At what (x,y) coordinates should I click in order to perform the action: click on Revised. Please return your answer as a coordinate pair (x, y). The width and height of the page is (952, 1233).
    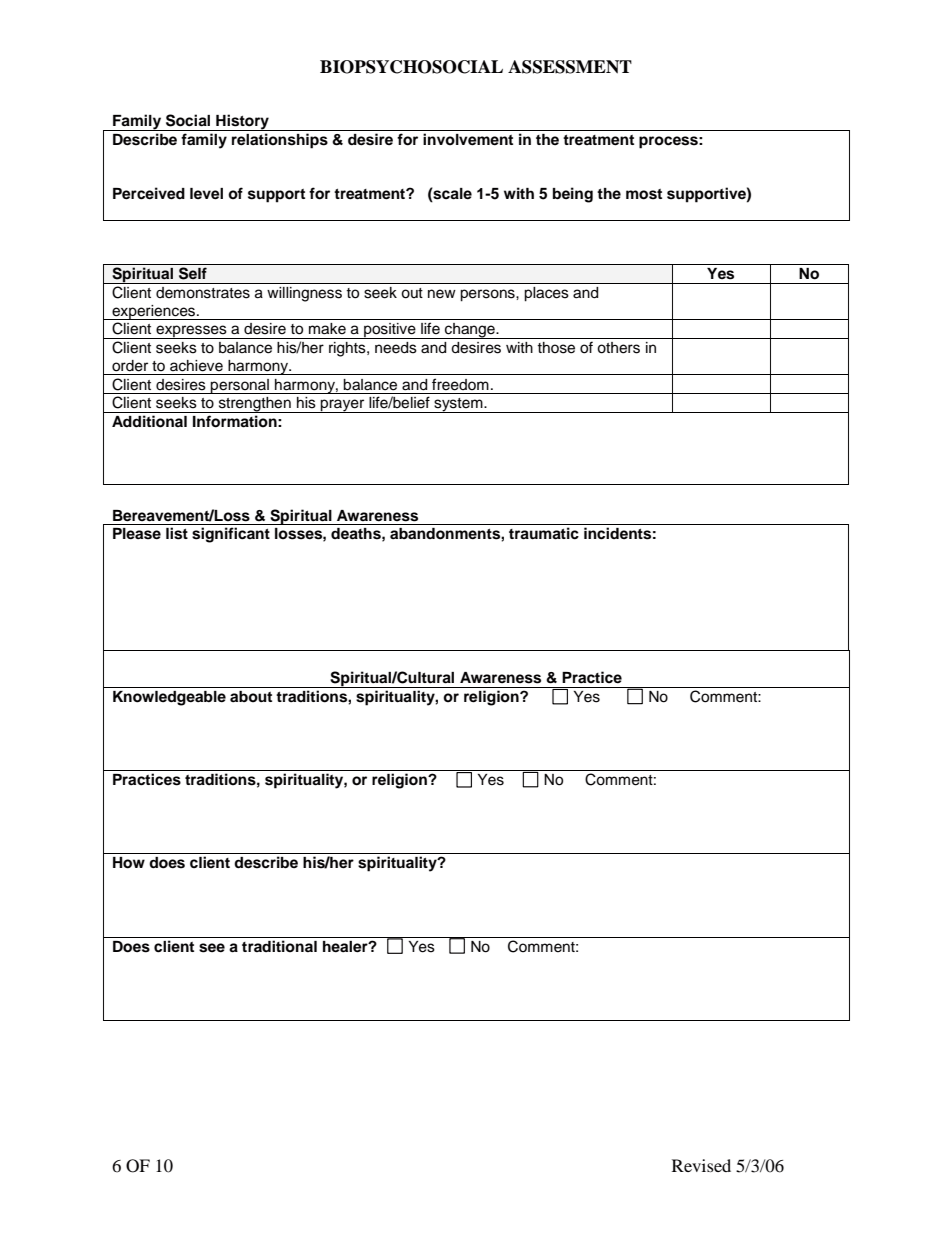
    Looking at the image, I should click on (701, 1165).
